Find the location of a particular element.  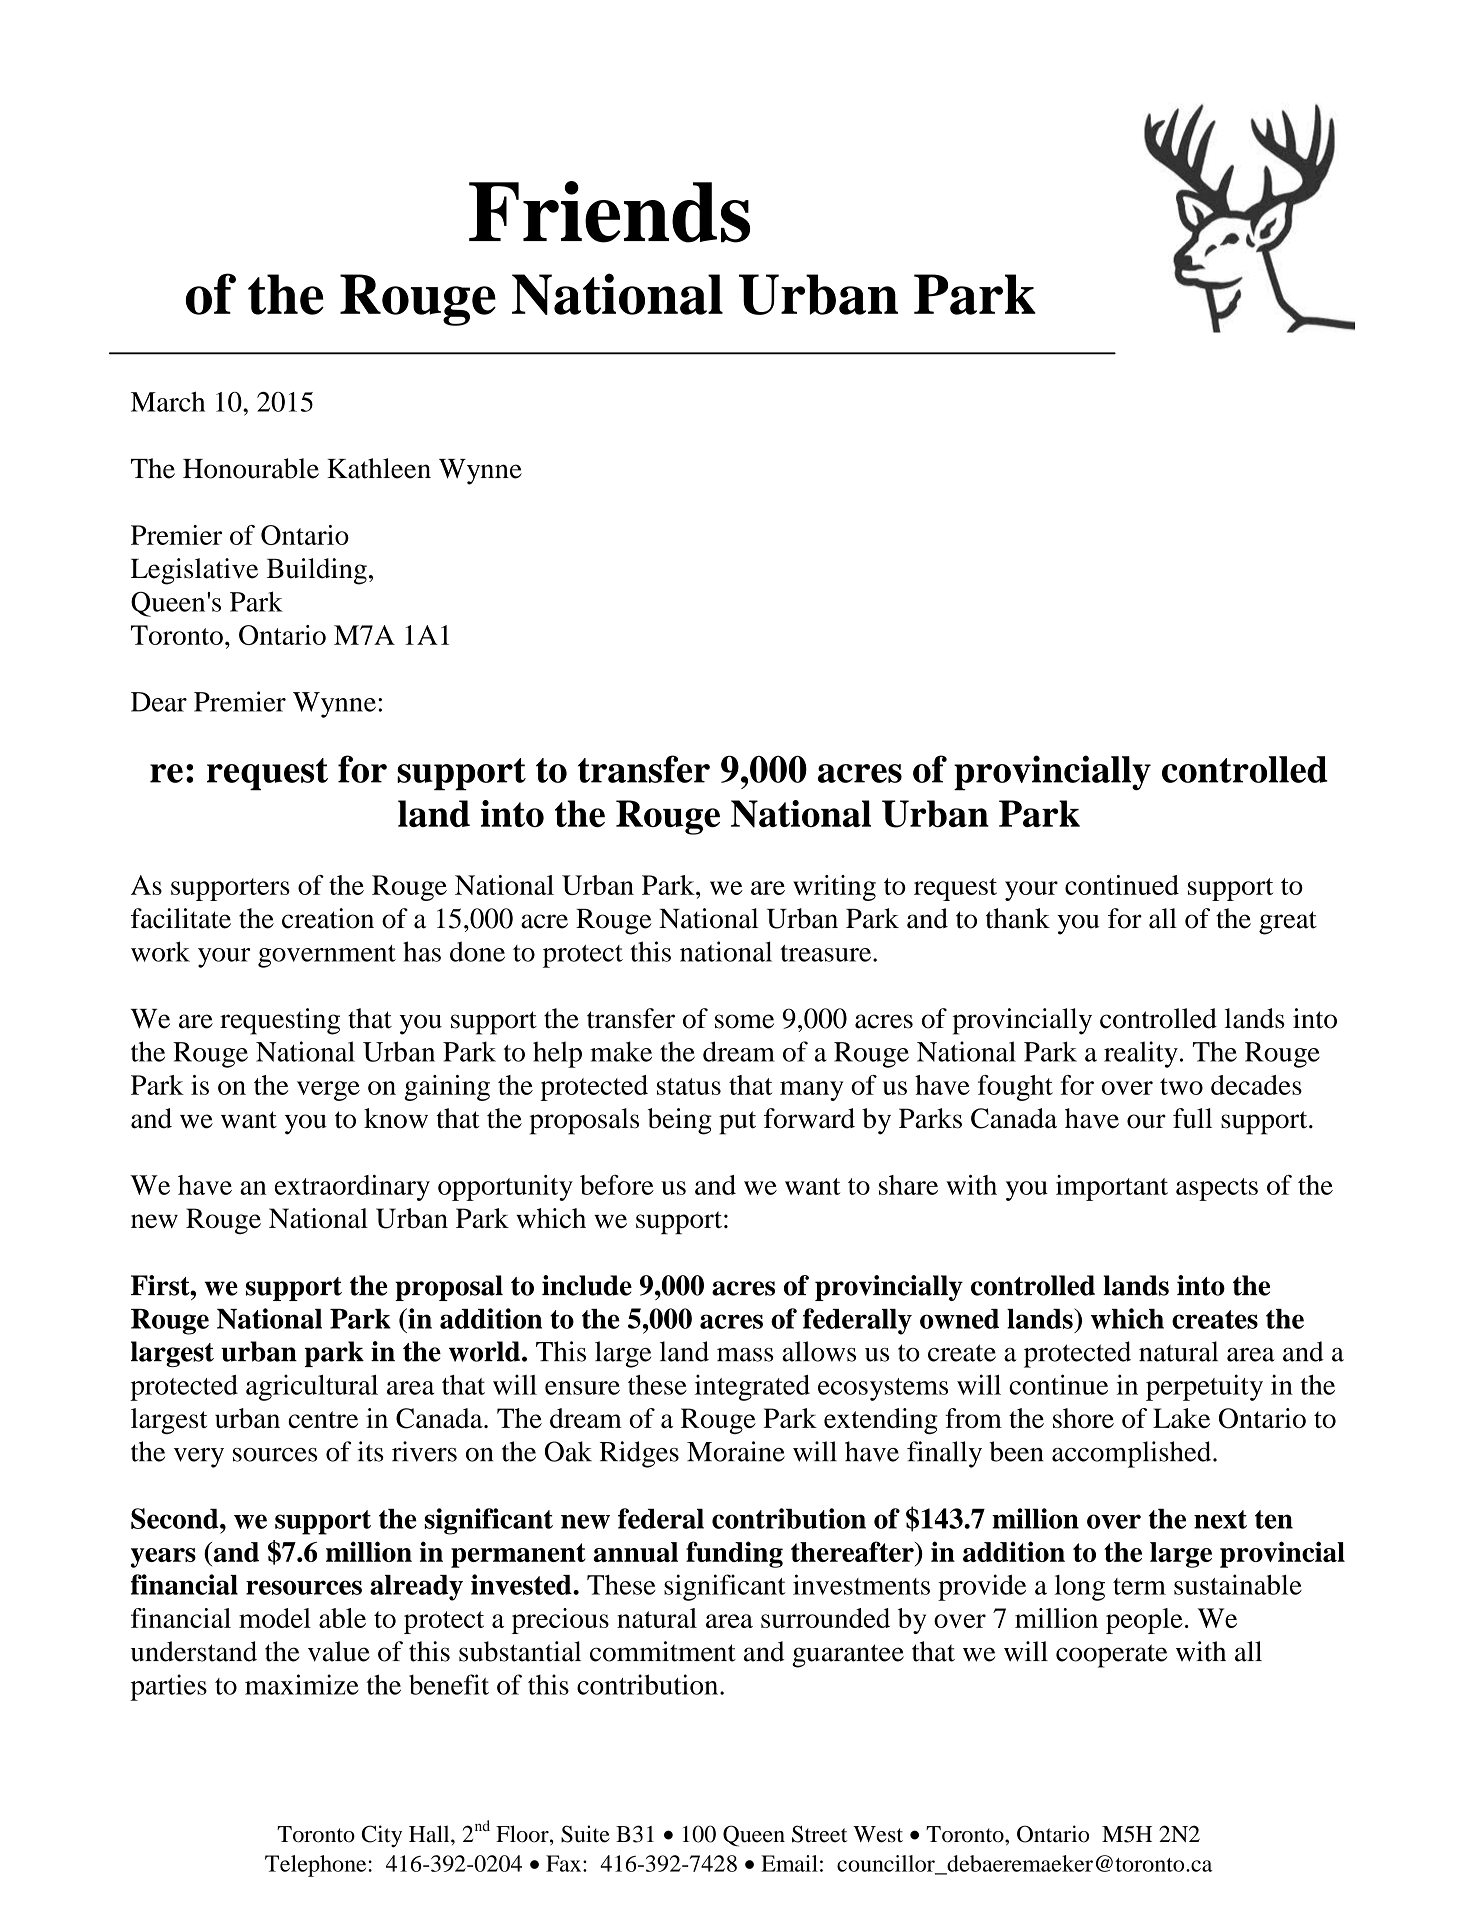

Kathleen is located at coordinates (379, 468).
